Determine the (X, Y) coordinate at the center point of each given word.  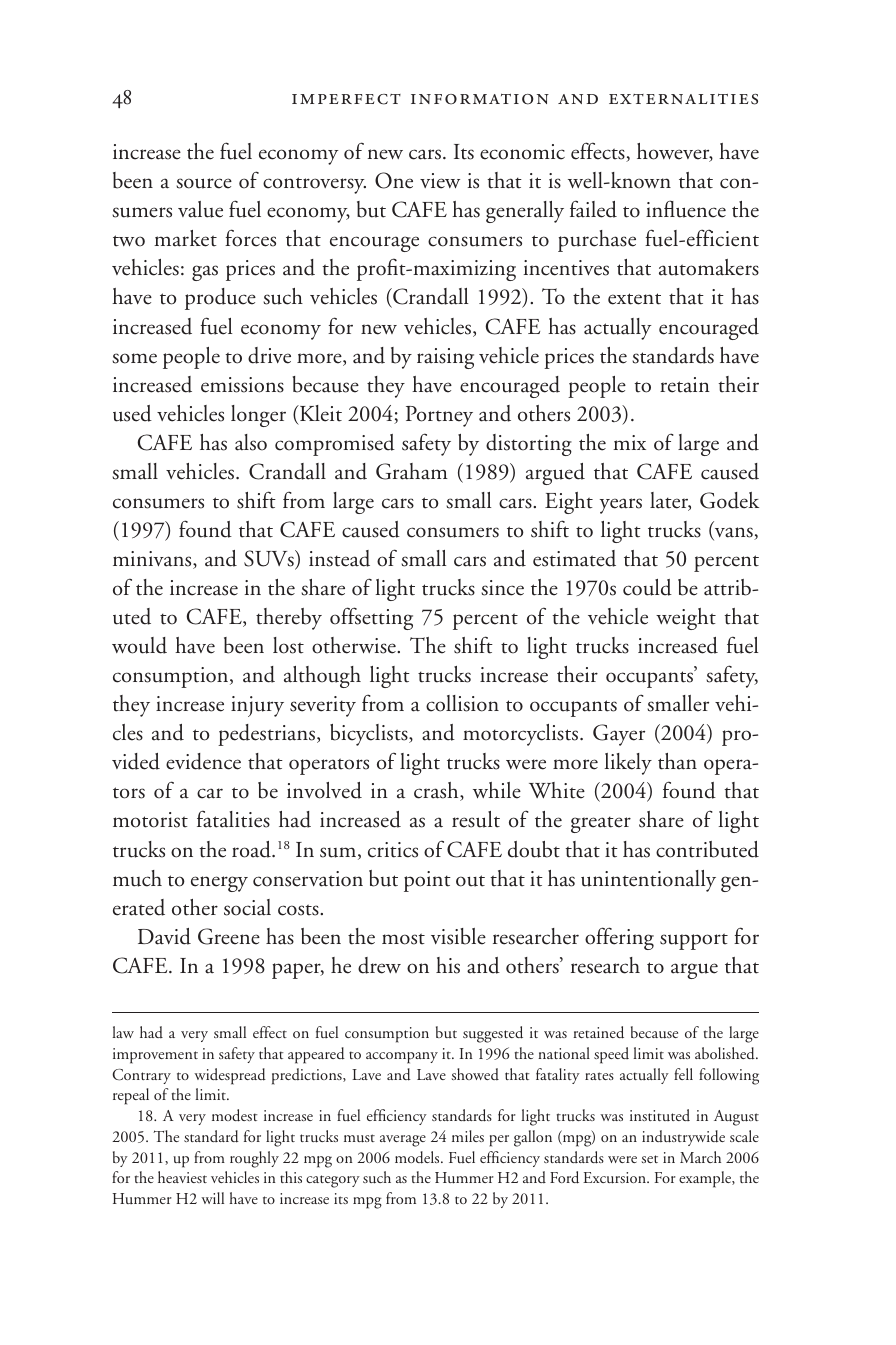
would (139, 645)
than (677, 761)
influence (686, 209)
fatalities (233, 819)
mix (629, 442)
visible (458, 936)
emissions (242, 385)
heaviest (182, 1177)
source (204, 183)
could (647, 587)
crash (437, 791)
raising (445, 358)
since (502, 588)
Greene (229, 936)
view (440, 181)
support (694, 941)
